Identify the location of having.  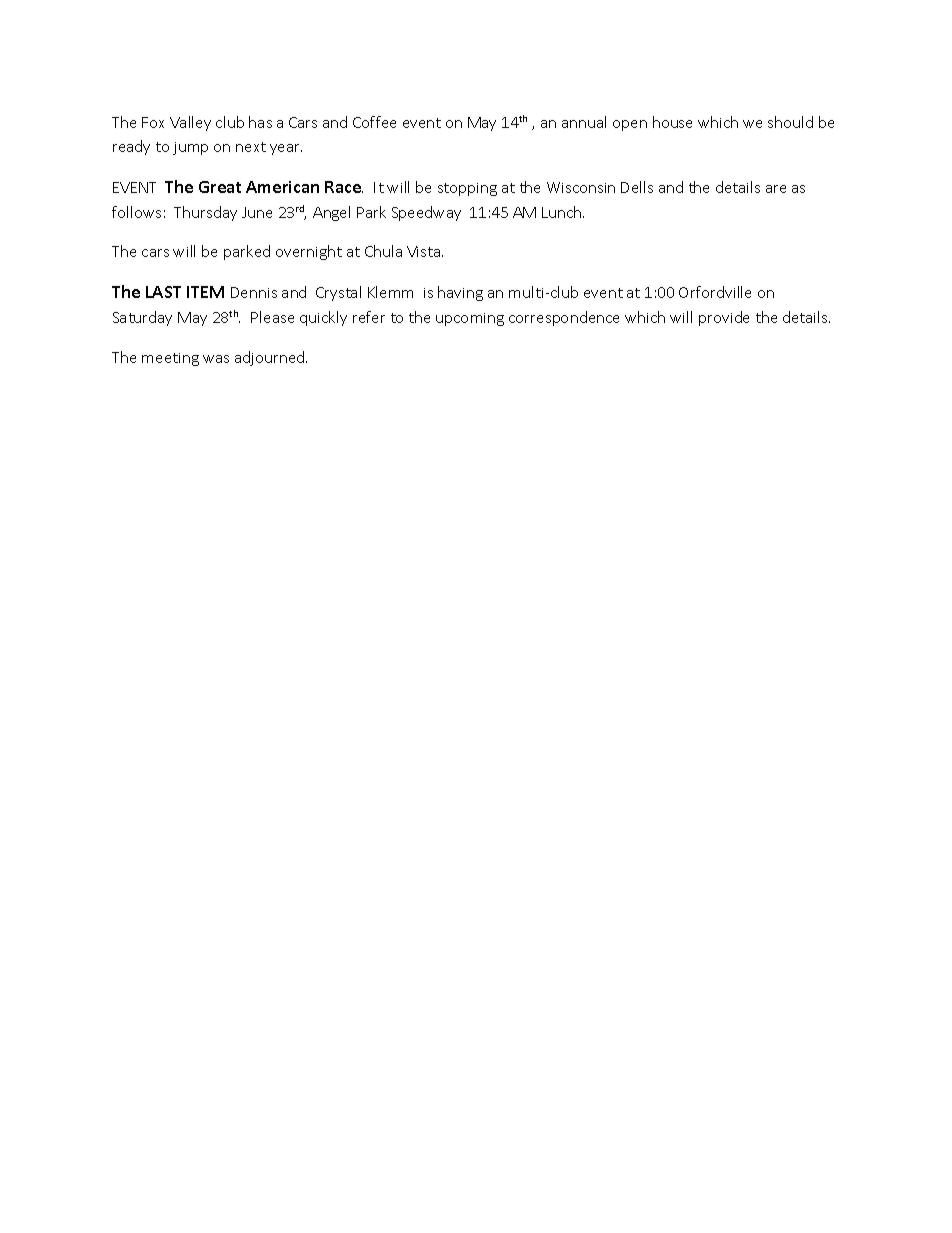
(460, 293).
